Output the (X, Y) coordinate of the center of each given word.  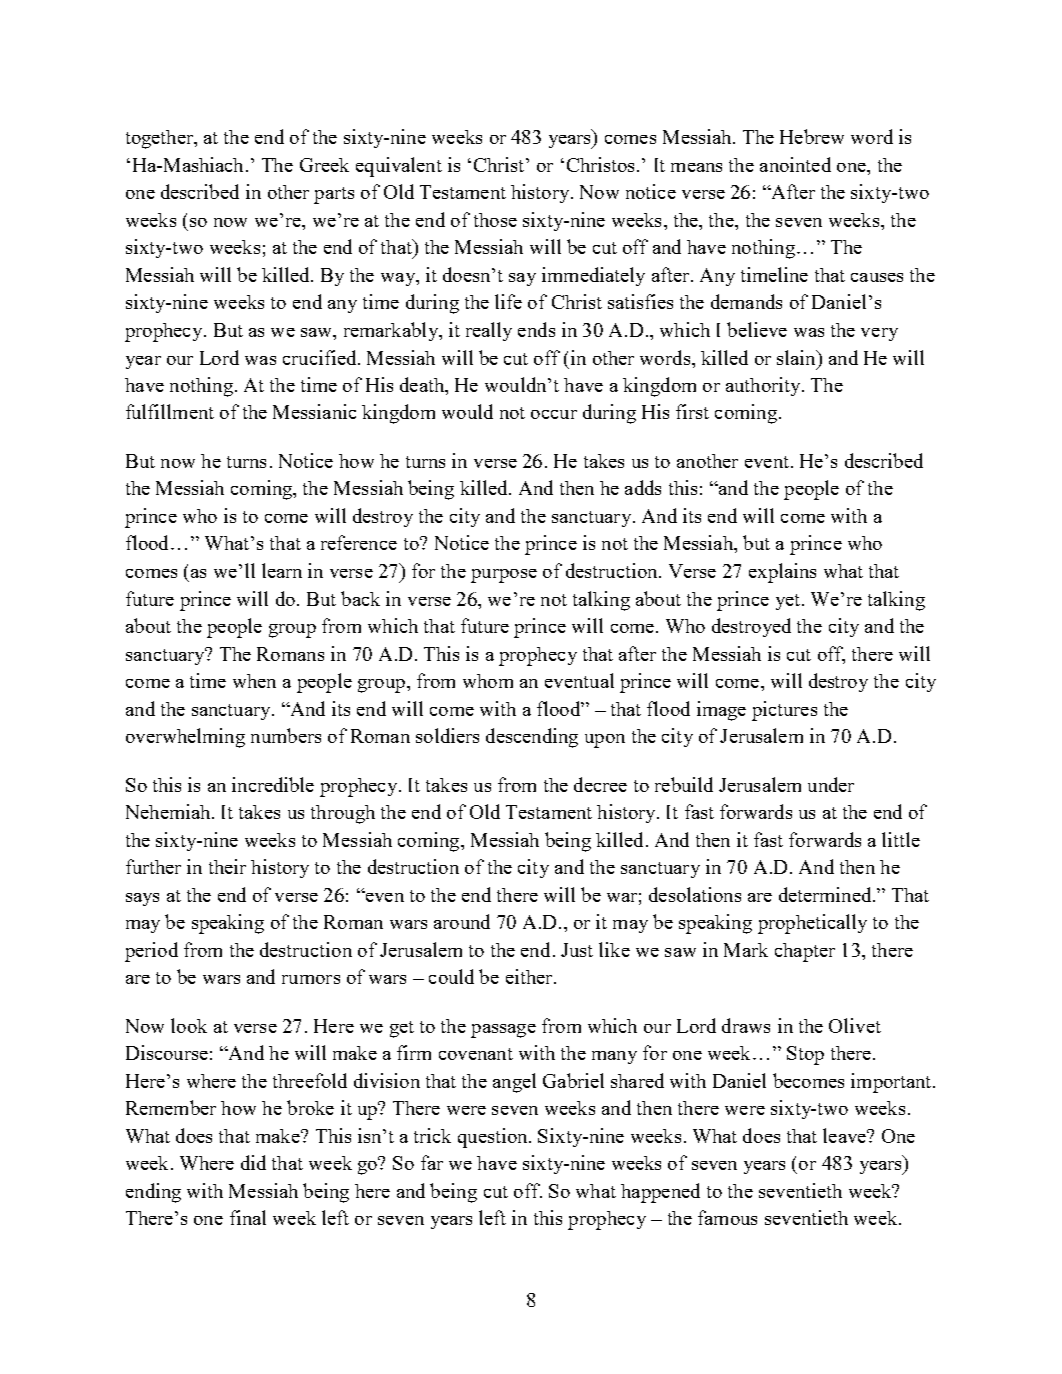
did (253, 1162)
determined (826, 894)
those (495, 220)
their (227, 866)
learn (282, 570)
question (494, 1138)
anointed (795, 164)
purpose (504, 576)
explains (782, 573)
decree (600, 784)
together (161, 139)
